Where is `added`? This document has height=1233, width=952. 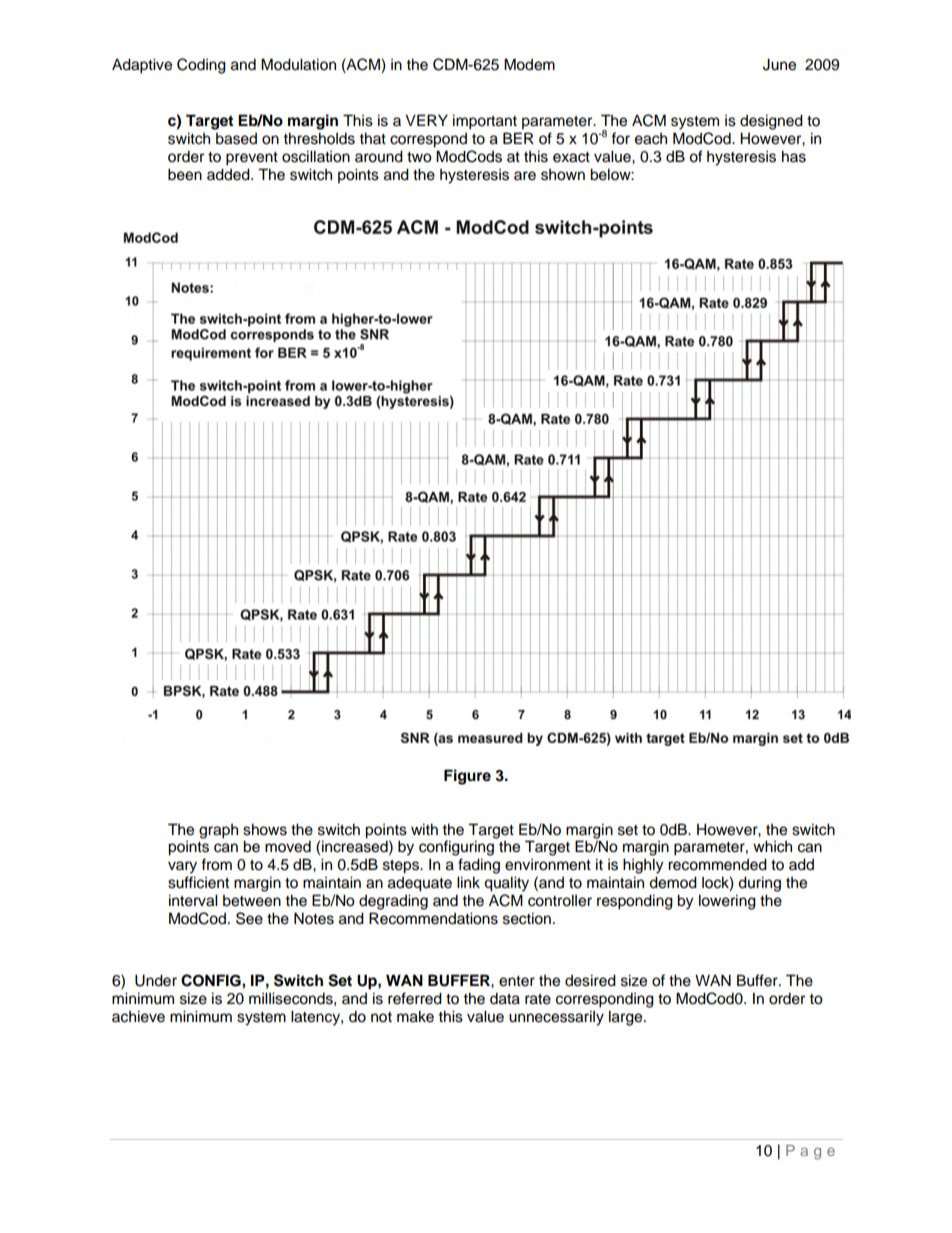 added is located at coordinates (229, 174).
